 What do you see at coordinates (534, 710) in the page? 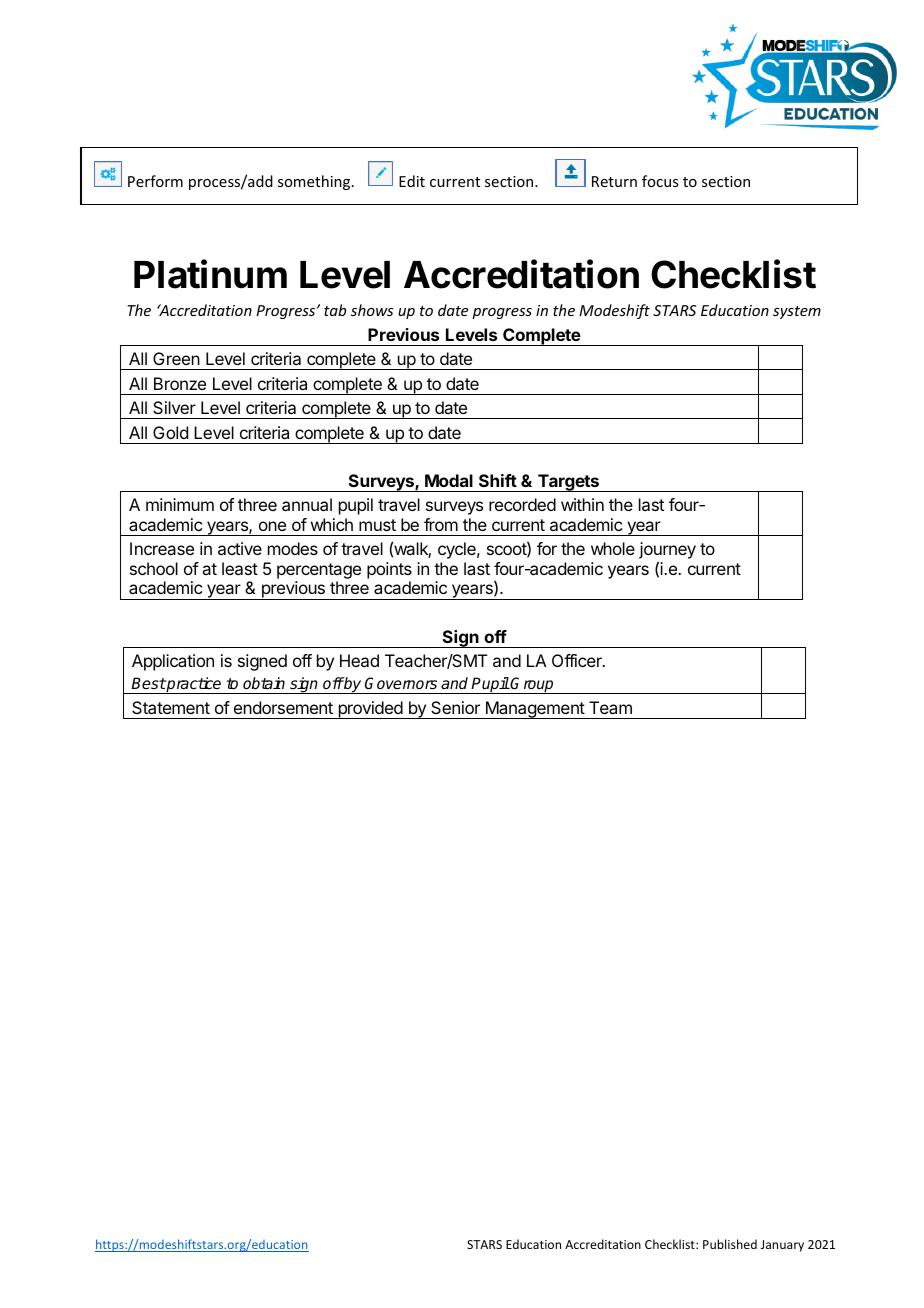
I see `Management` at bounding box center [534, 710].
